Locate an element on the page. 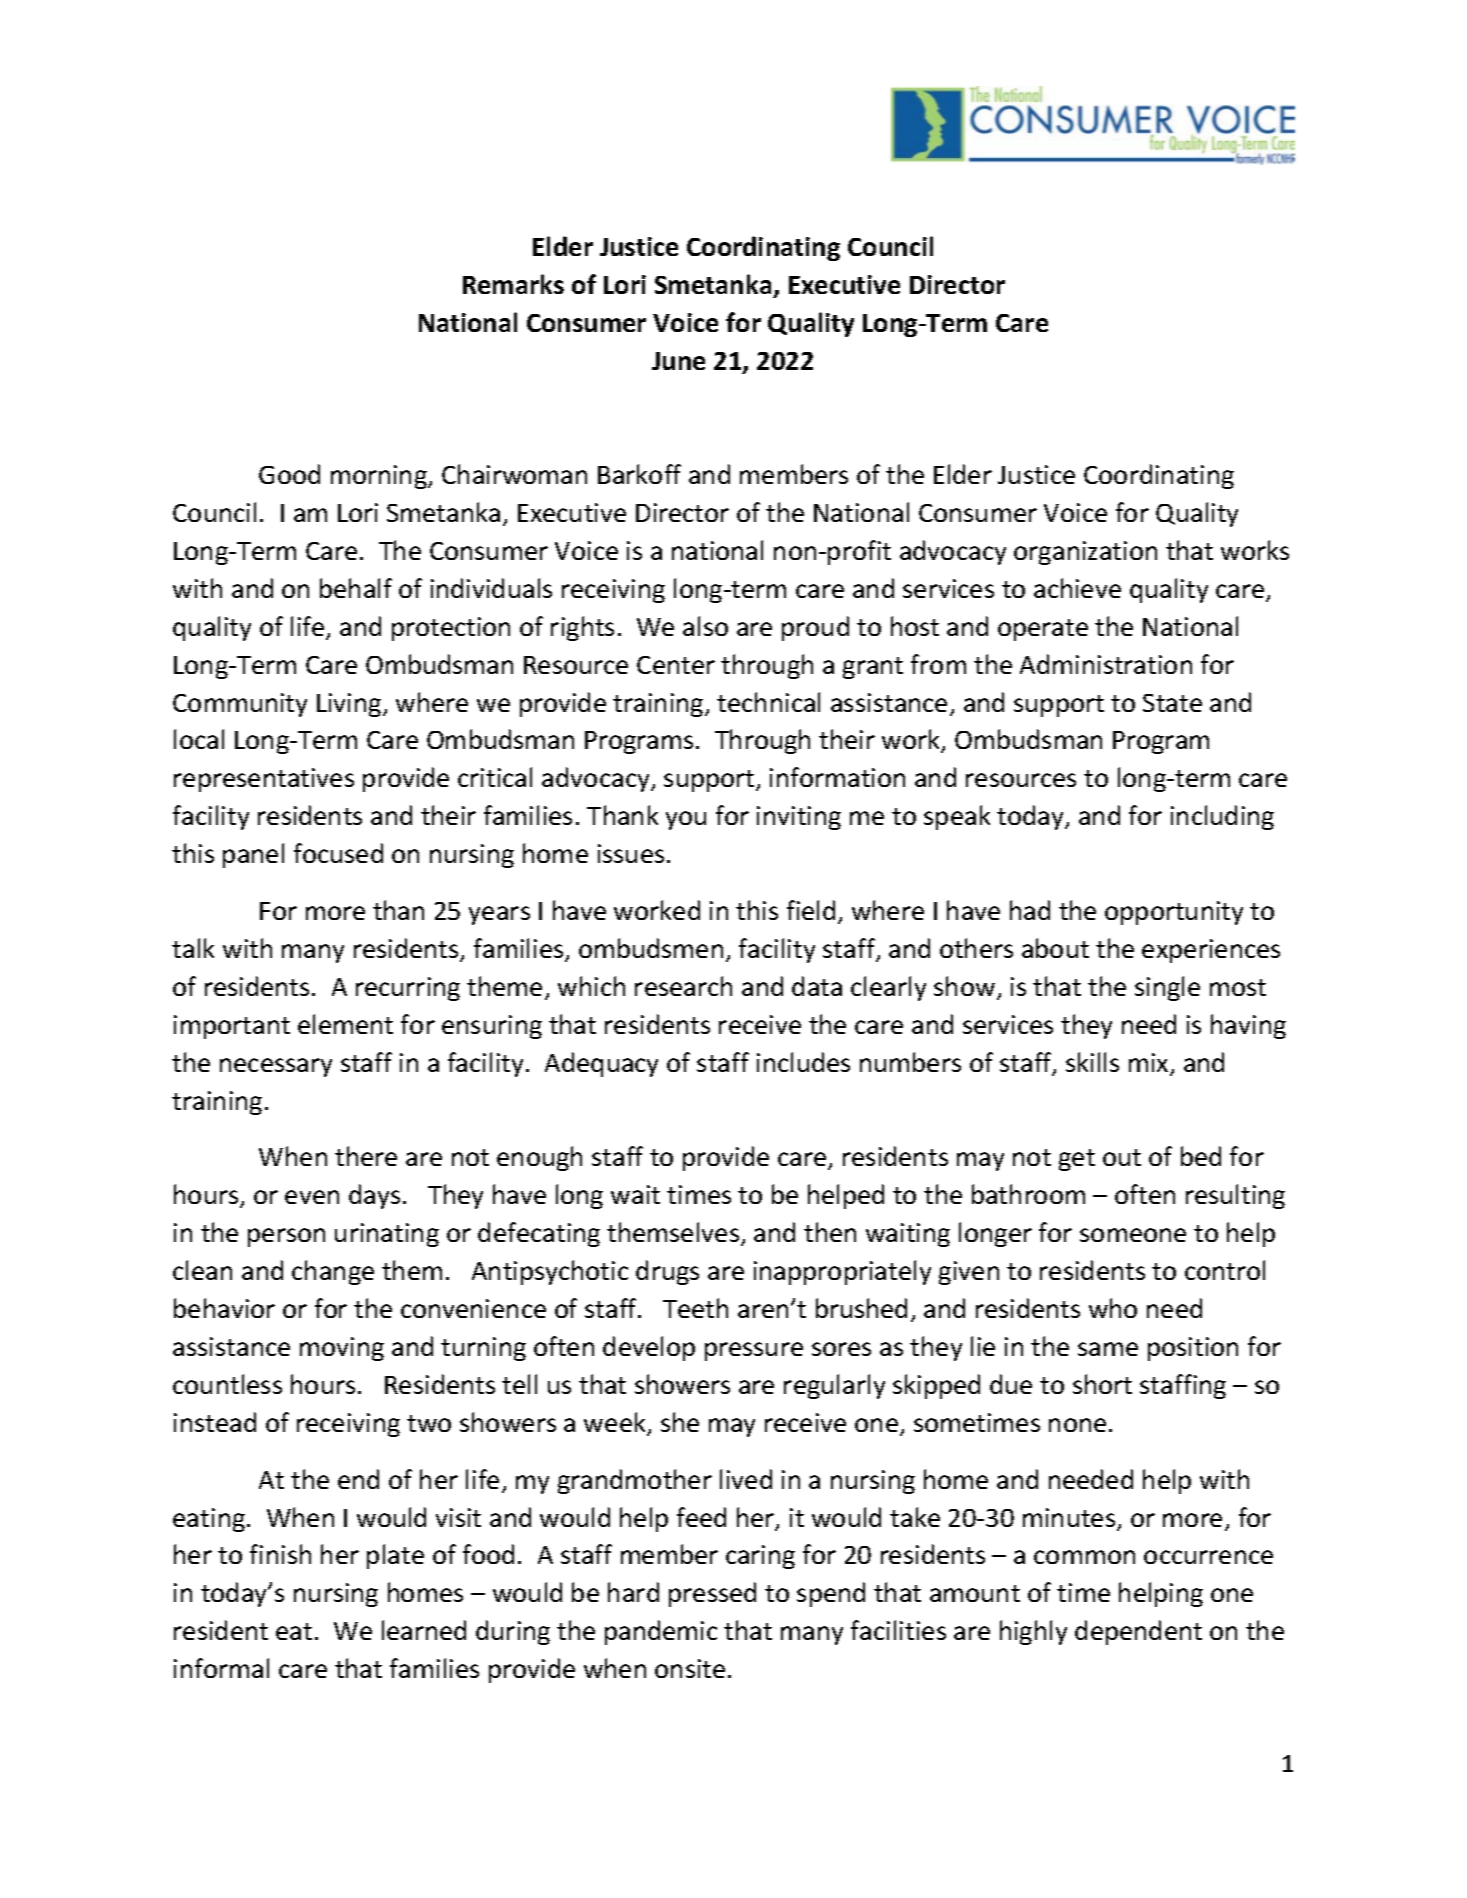  single is located at coordinates (1167, 988).
